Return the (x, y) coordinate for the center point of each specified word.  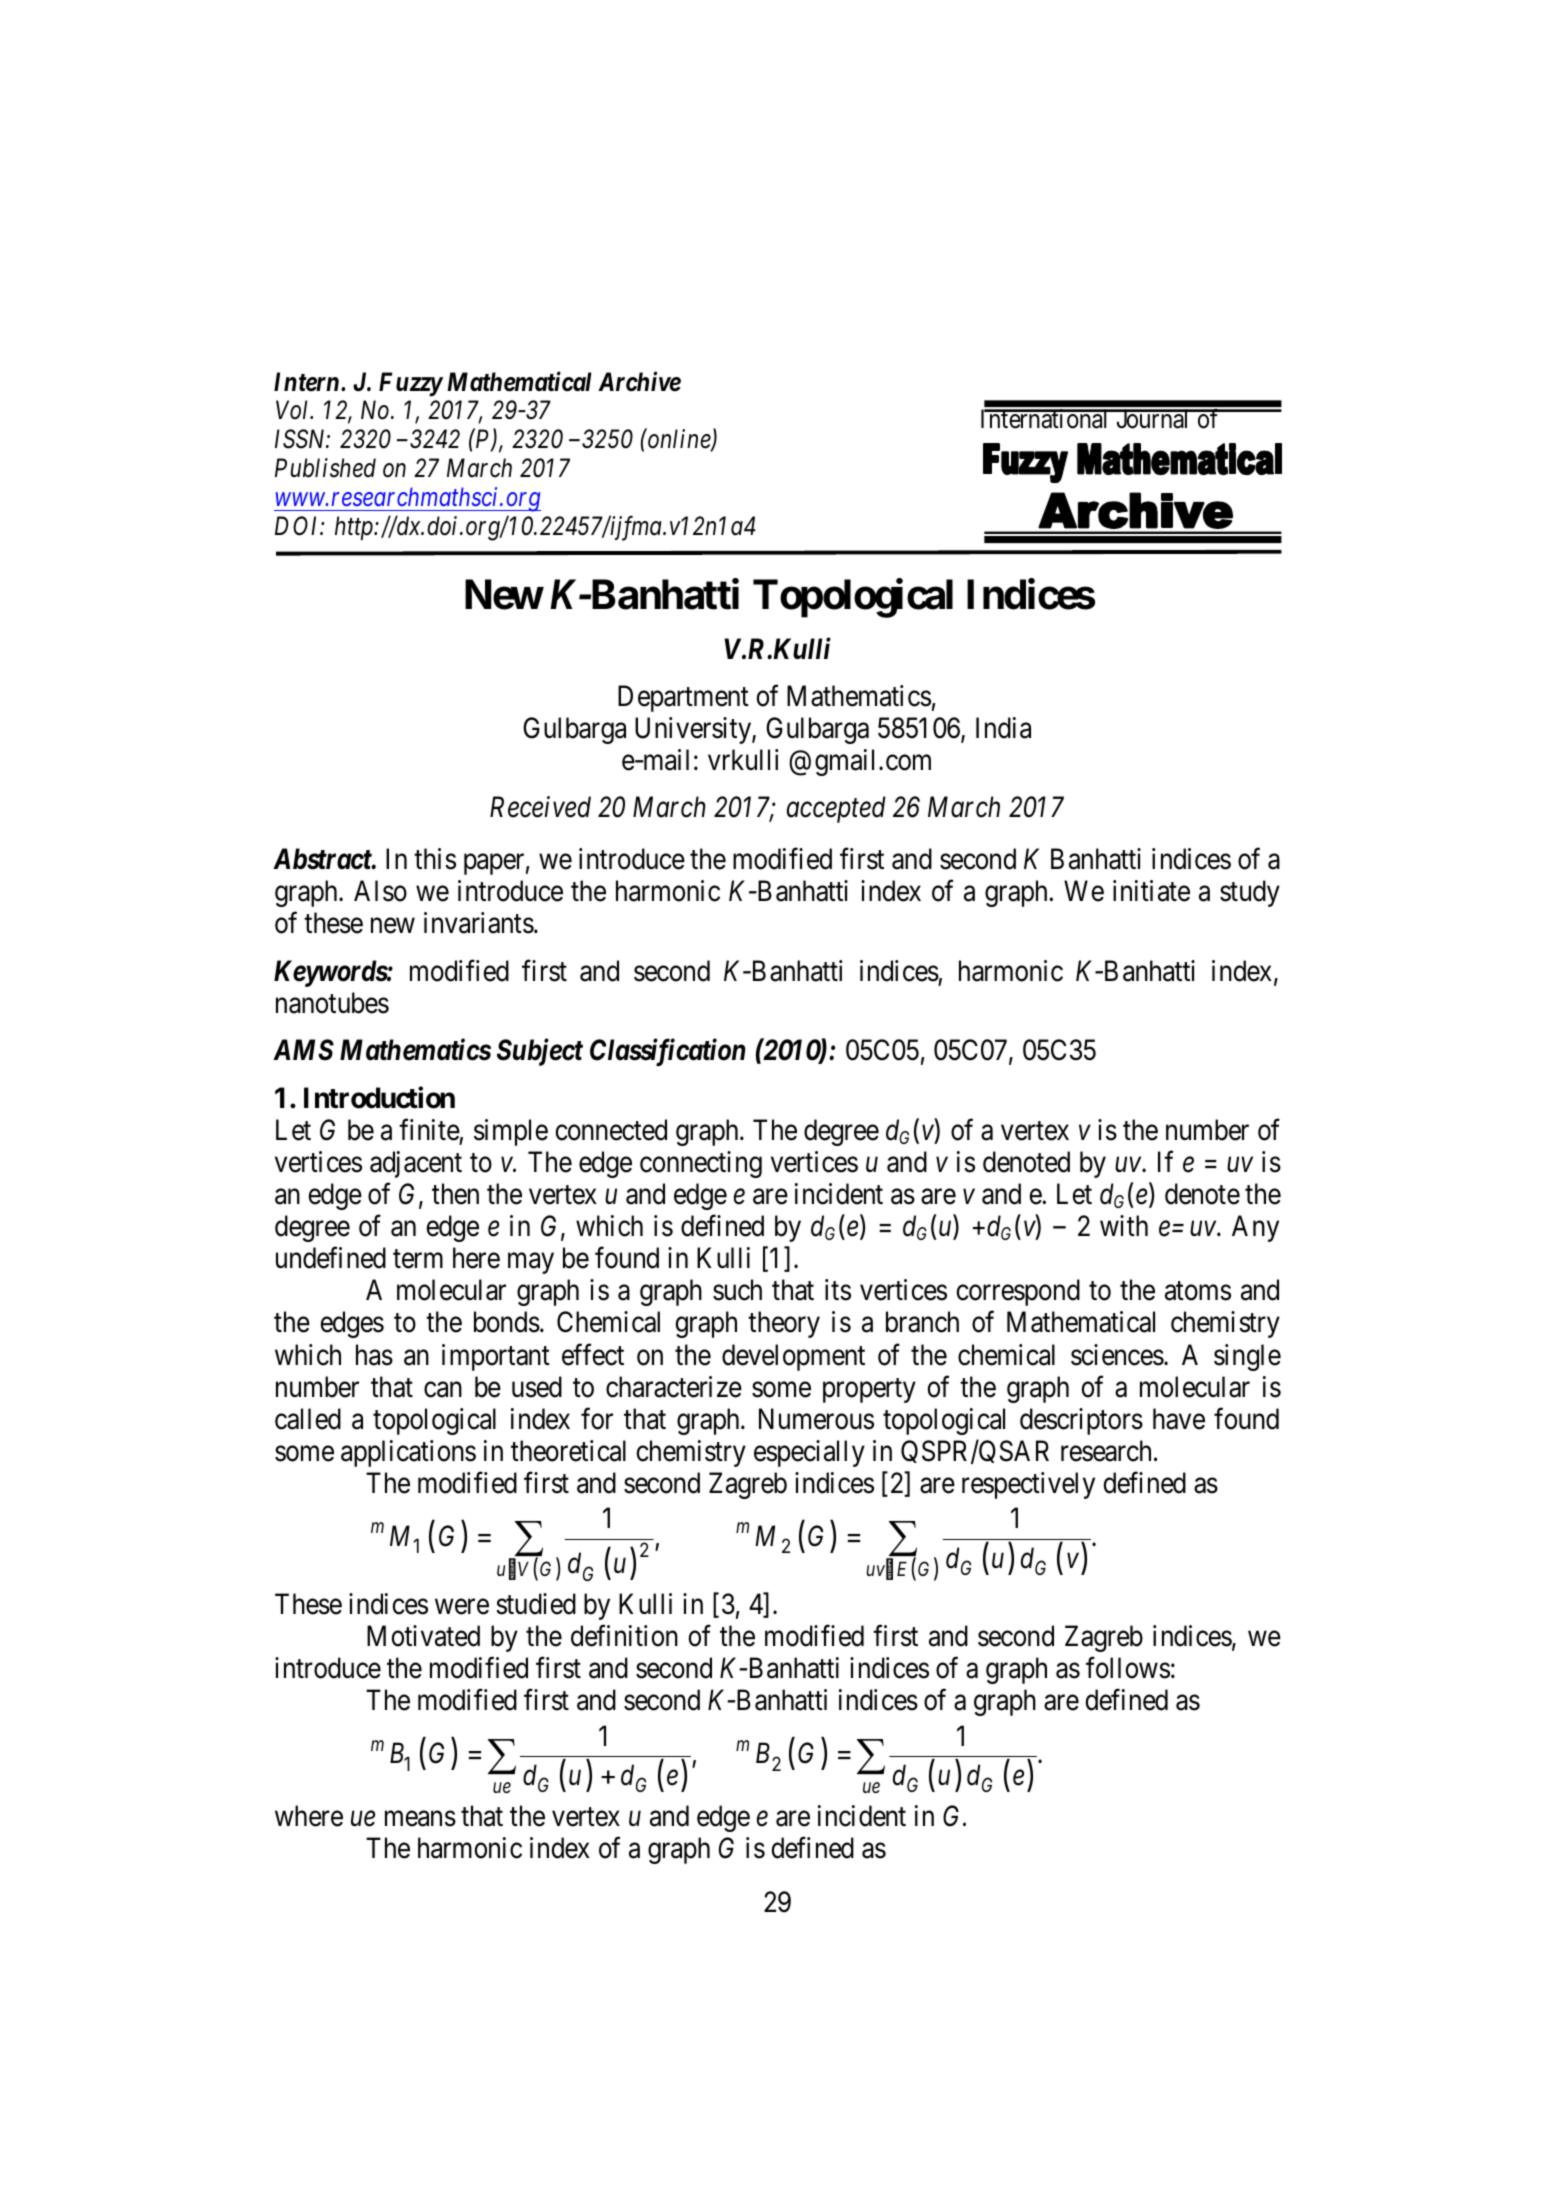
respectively (1028, 1485)
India (1003, 728)
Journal (1153, 419)
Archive (639, 381)
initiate (1151, 891)
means (420, 1819)
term (418, 1259)
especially (809, 1453)
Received (540, 807)
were (462, 1607)
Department (683, 698)
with (1124, 1225)
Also (380, 891)
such (737, 1290)
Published (325, 468)
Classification (667, 1052)
